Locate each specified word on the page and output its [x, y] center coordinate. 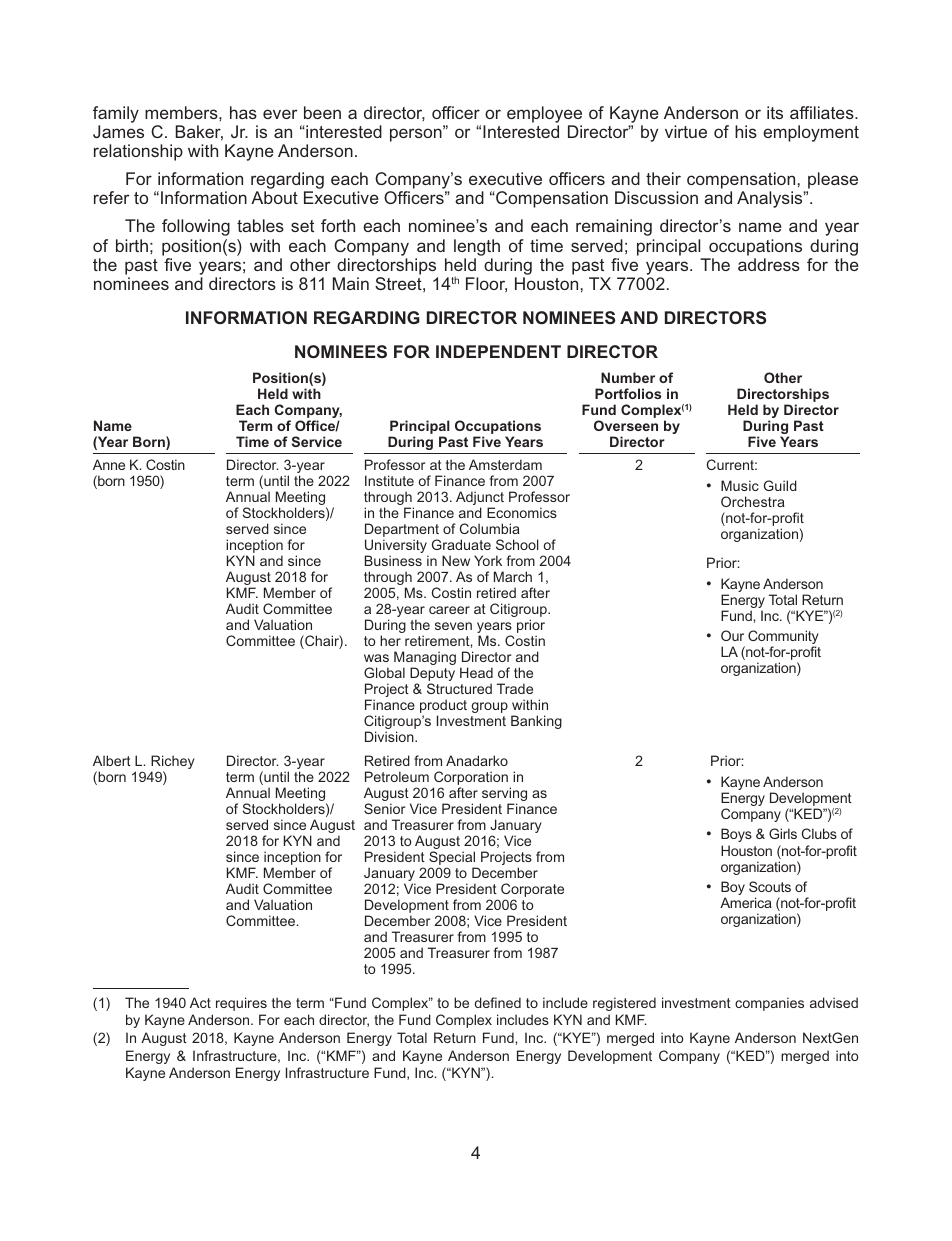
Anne [109, 464]
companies [769, 1004]
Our [732, 635]
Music [740, 485]
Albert [112, 760]
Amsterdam [505, 464]
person [417, 135]
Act [200, 1002]
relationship [138, 152]
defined [498, 1002]
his [746, 131]
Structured [459, 688]
